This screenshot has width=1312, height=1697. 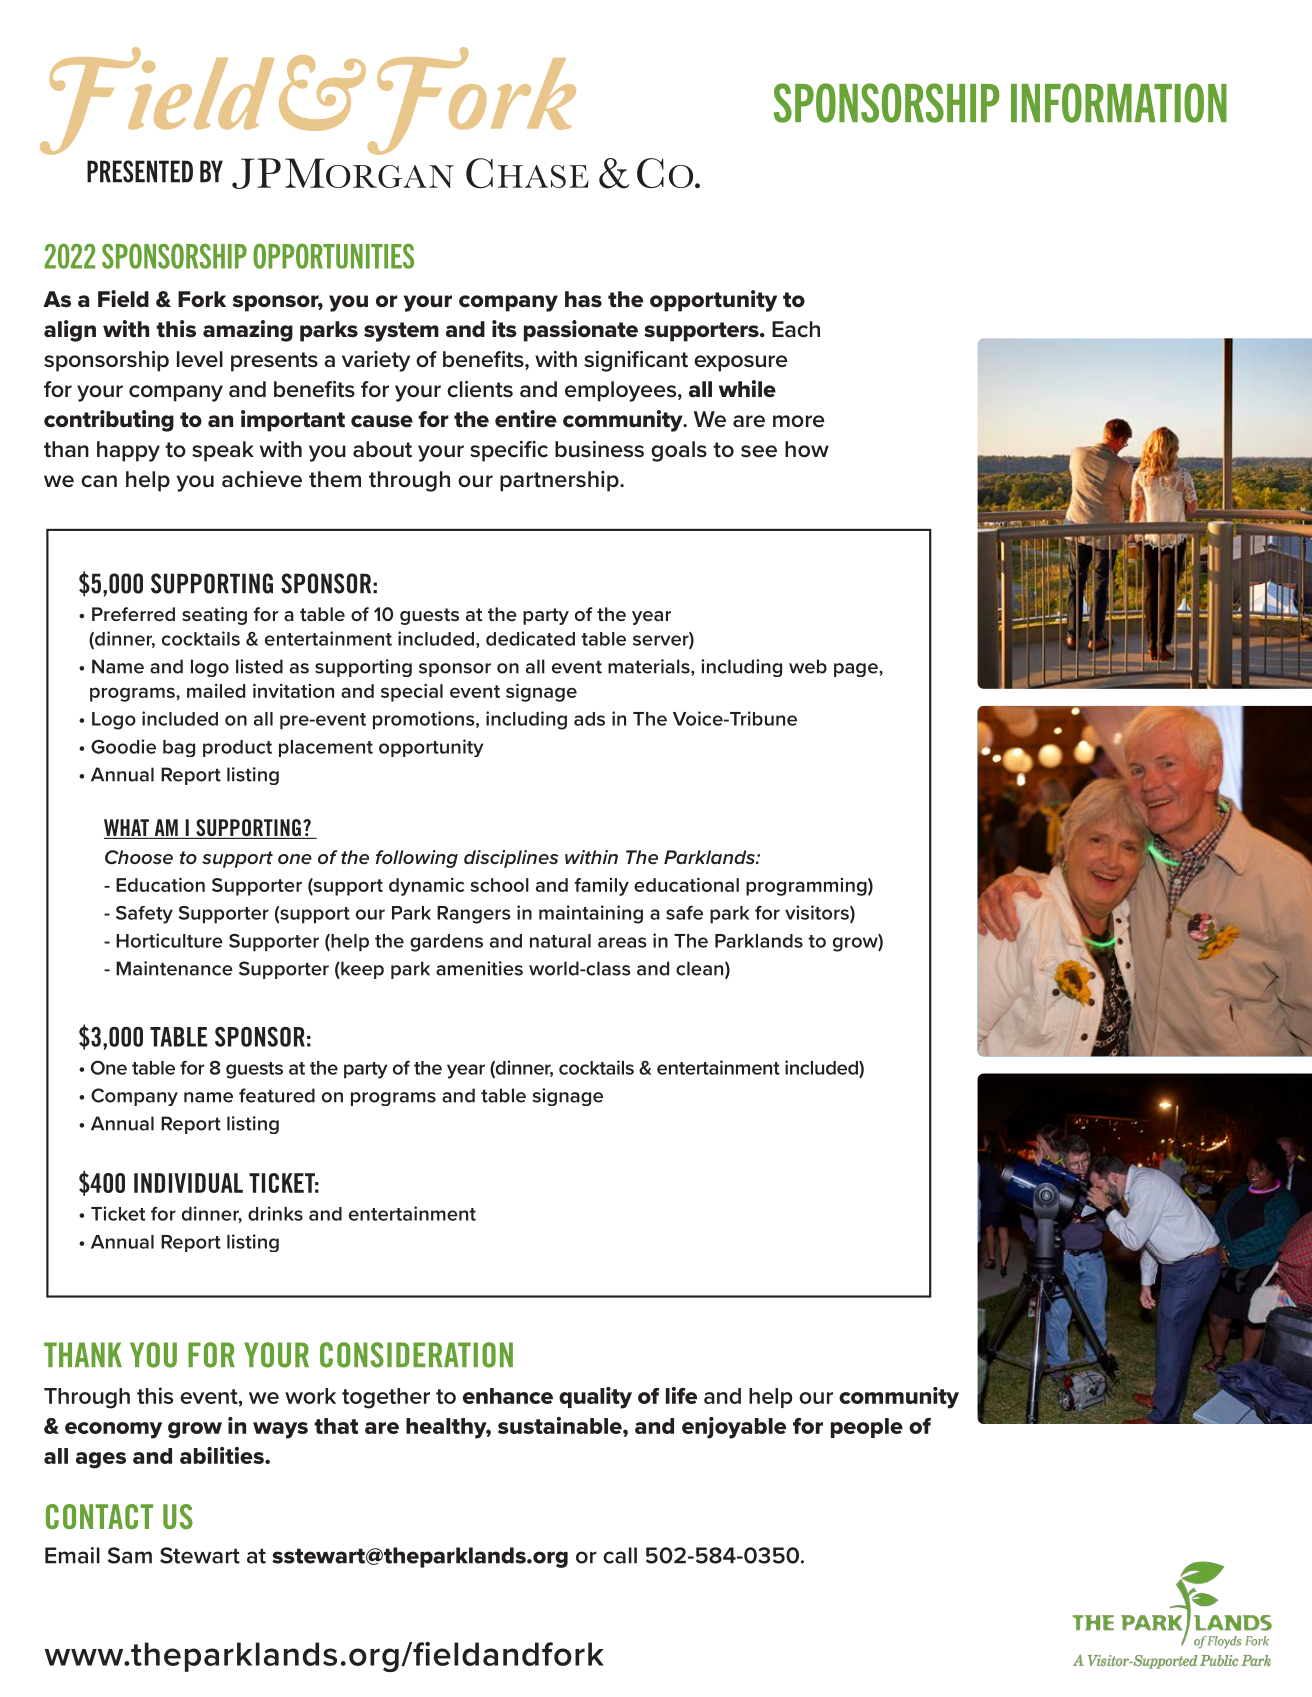 What do you see at coordinates (583, 299) in the screenshot?
I see `has` at bounding box center [583, 299].
